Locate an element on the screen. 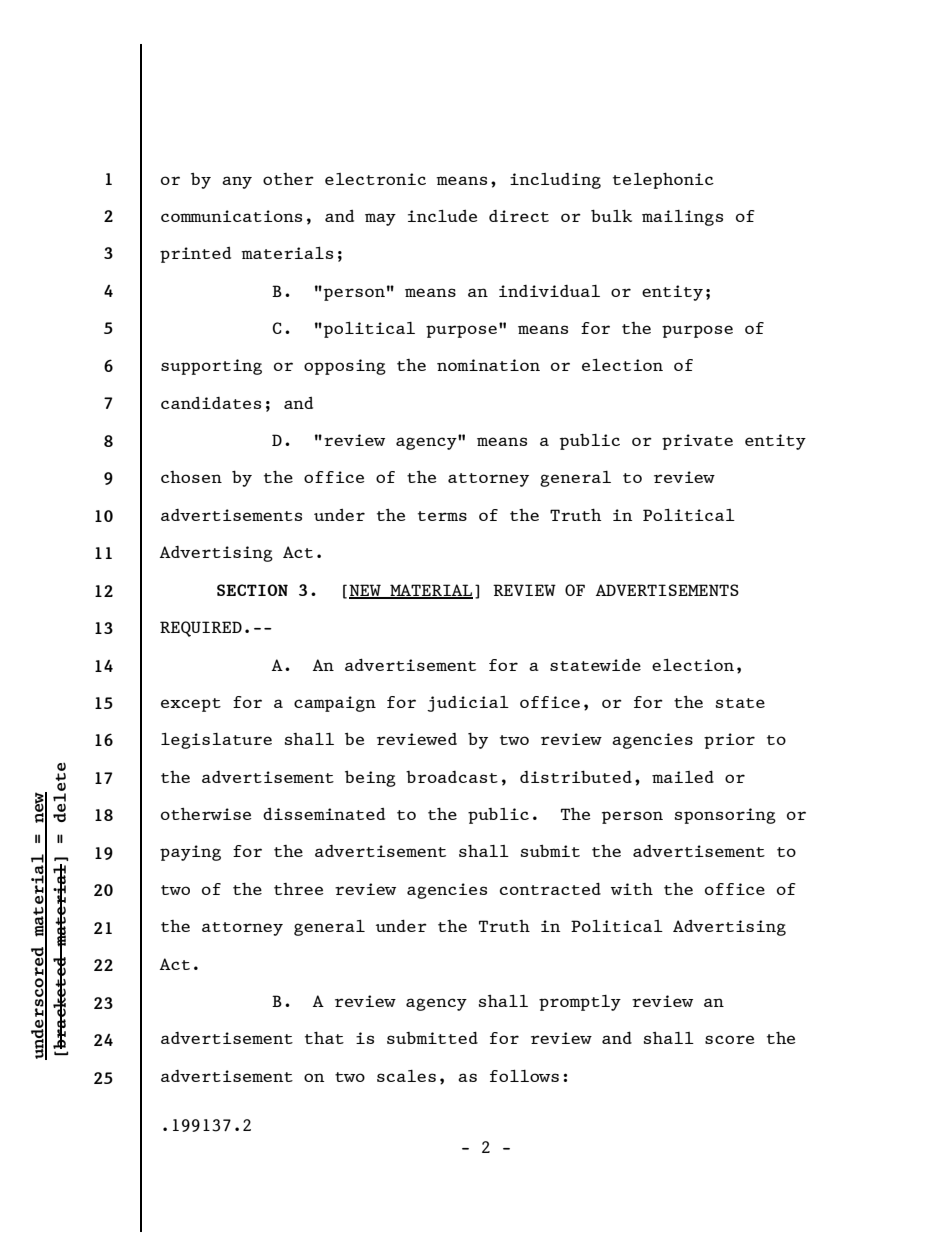  mailings is located at coordinates (682, 218).
